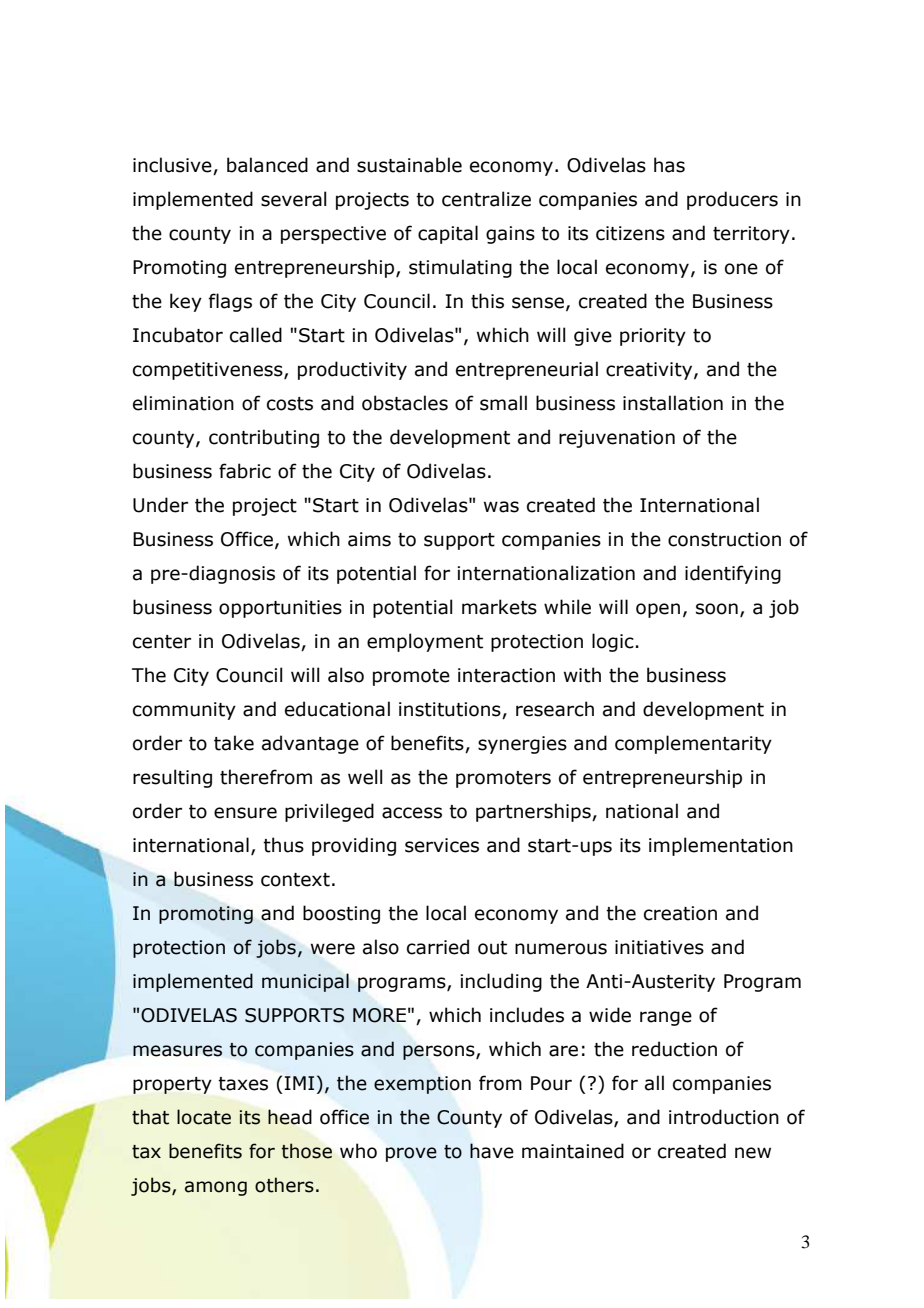  What do you see at coordinates (412, 813) in the image?
I see `access` at bounding box center [412, 813].
